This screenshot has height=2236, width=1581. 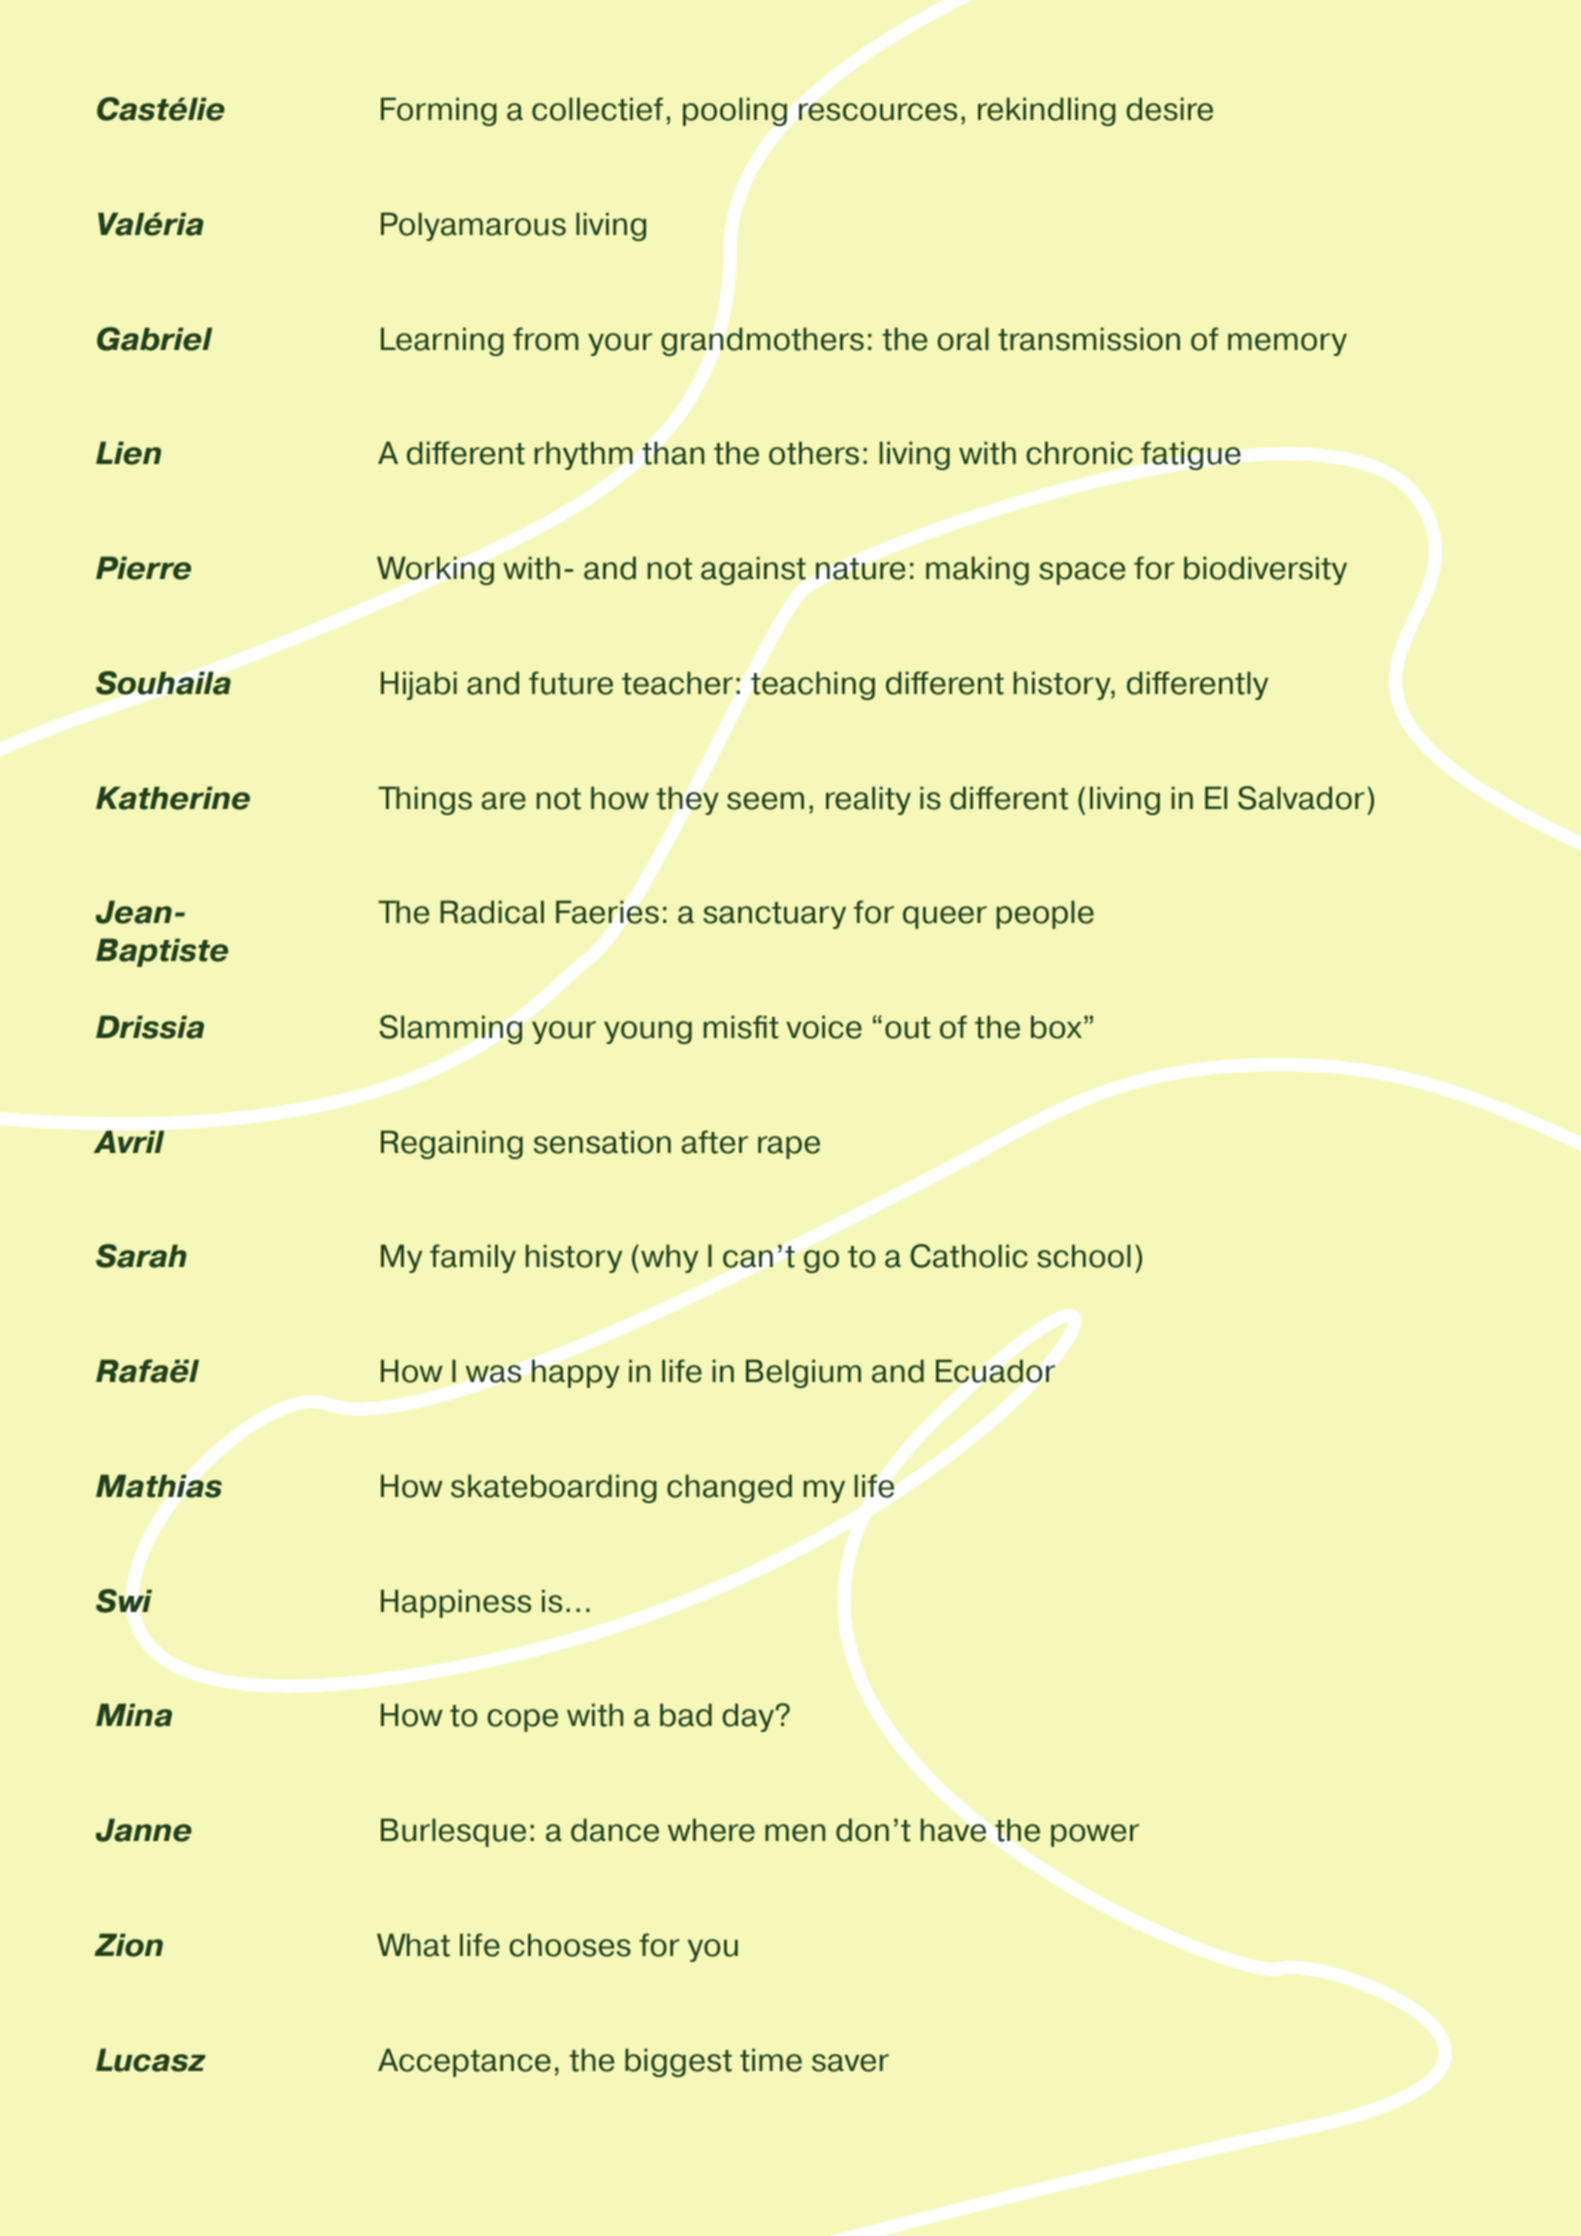 What do you see at coordinates (1169, 109) in the screenshot?
I see `desire` at bounding box center [1169, 109].
